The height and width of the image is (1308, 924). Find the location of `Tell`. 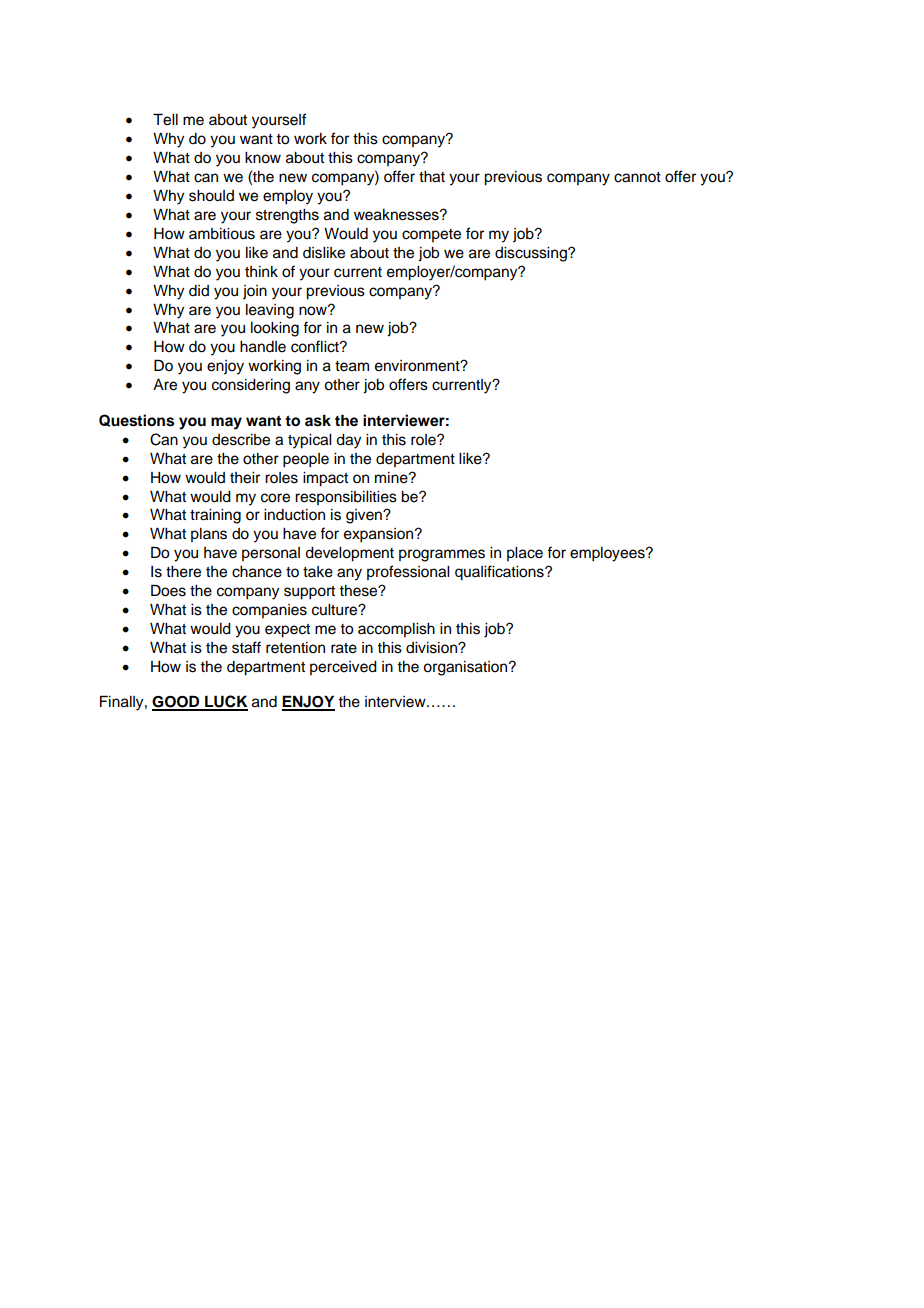

Tell is located at coordinates (165, 119).
